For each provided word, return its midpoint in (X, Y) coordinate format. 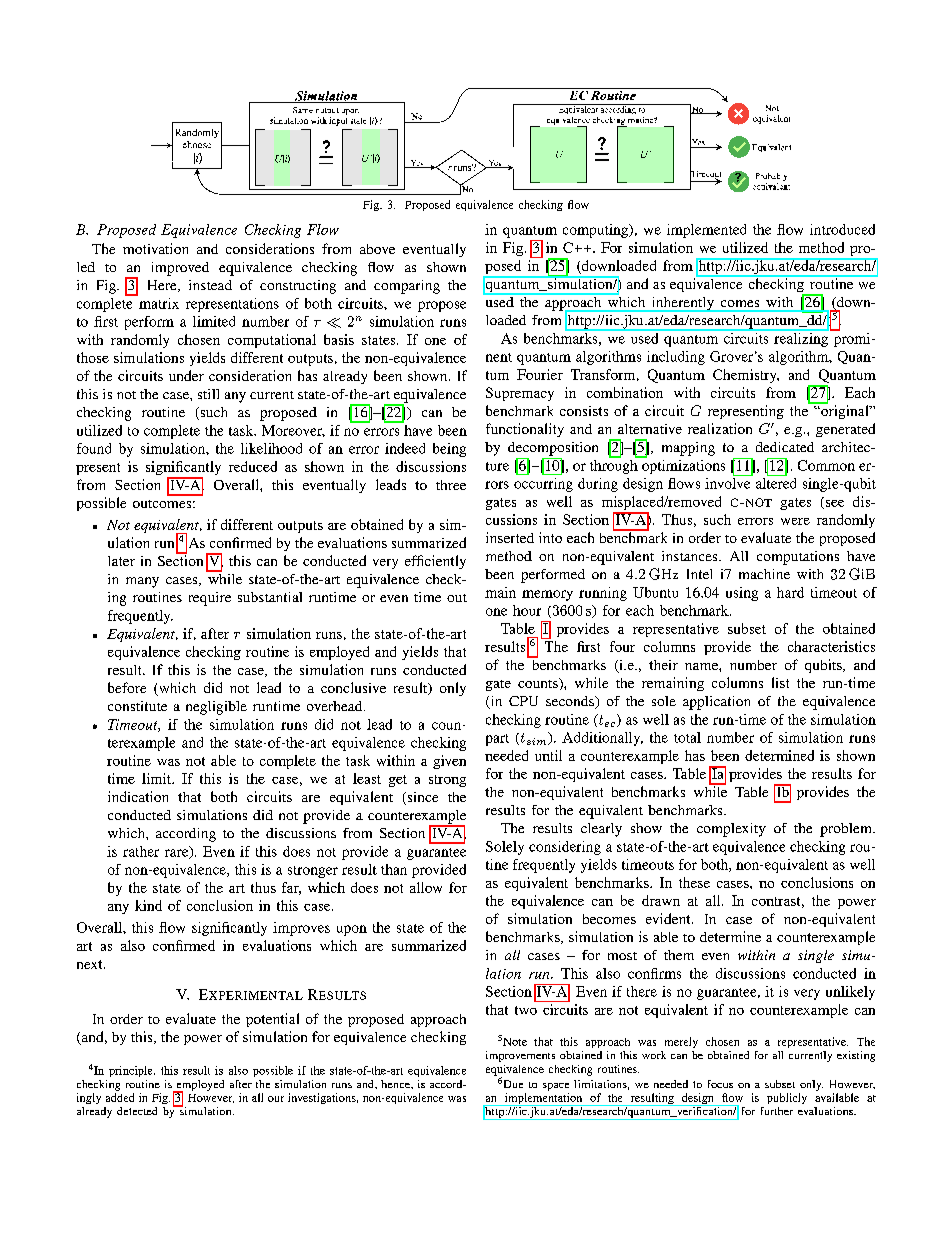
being (449, 450)
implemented (706, 231)
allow (426, 887)
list (780, 682)
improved (180, 269)
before (127, 687)
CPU (523, 701)
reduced (253, 466)
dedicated (785, 447)
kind (148, 905)
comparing (407, 287)
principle (132, 1071)
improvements (520, 1056)
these (694, 882)
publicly (787, 1098)
